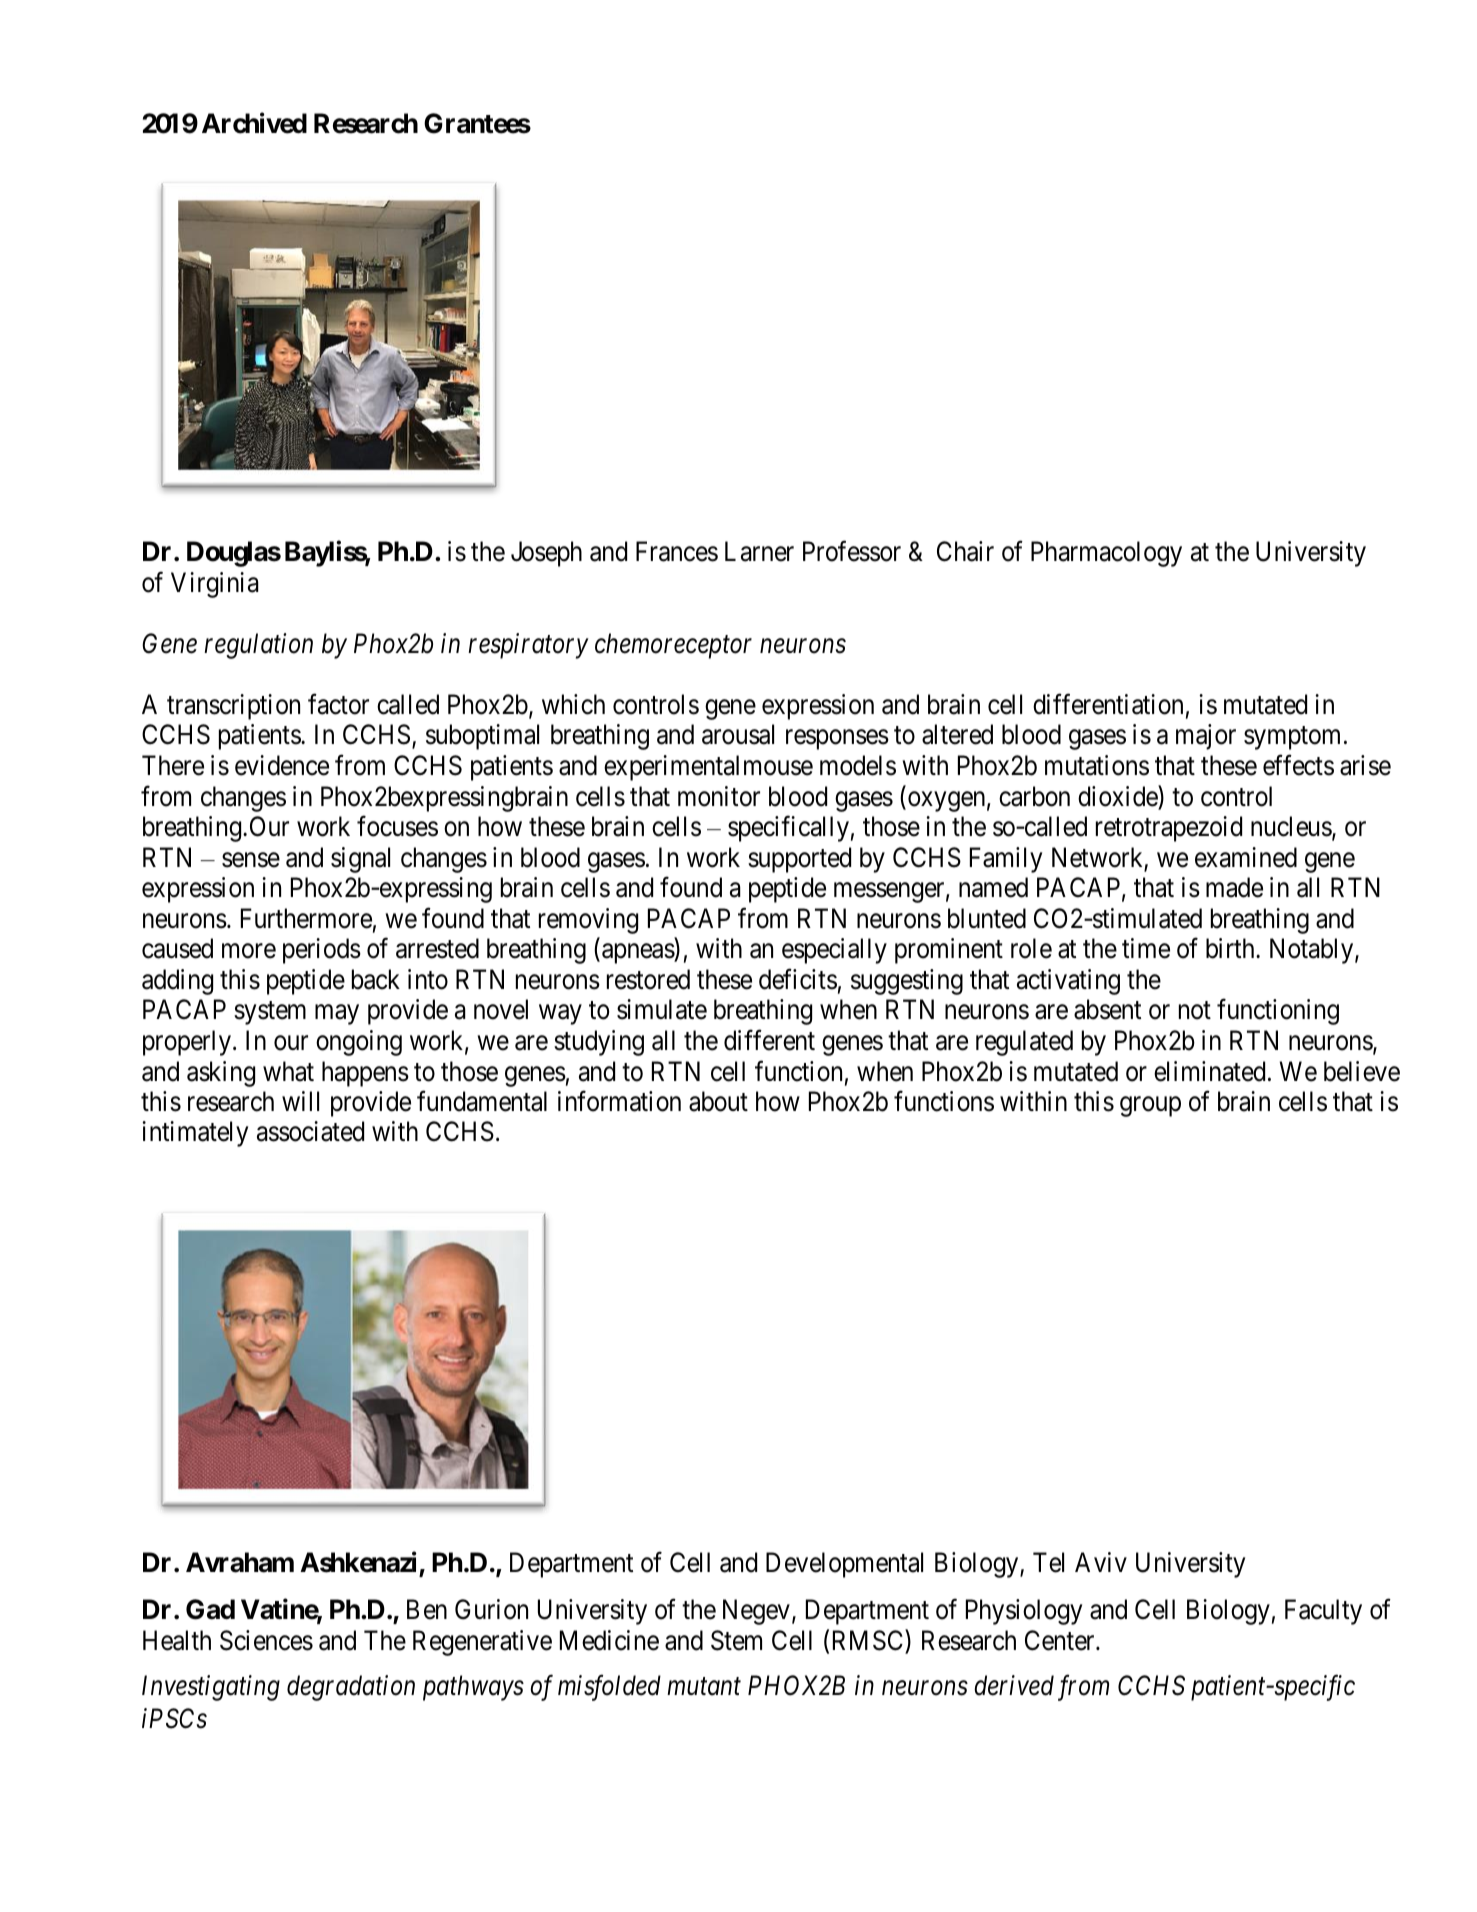 The height and width of the document is (1912, 1477). I want to click on degradation, so click(351, 1688).
